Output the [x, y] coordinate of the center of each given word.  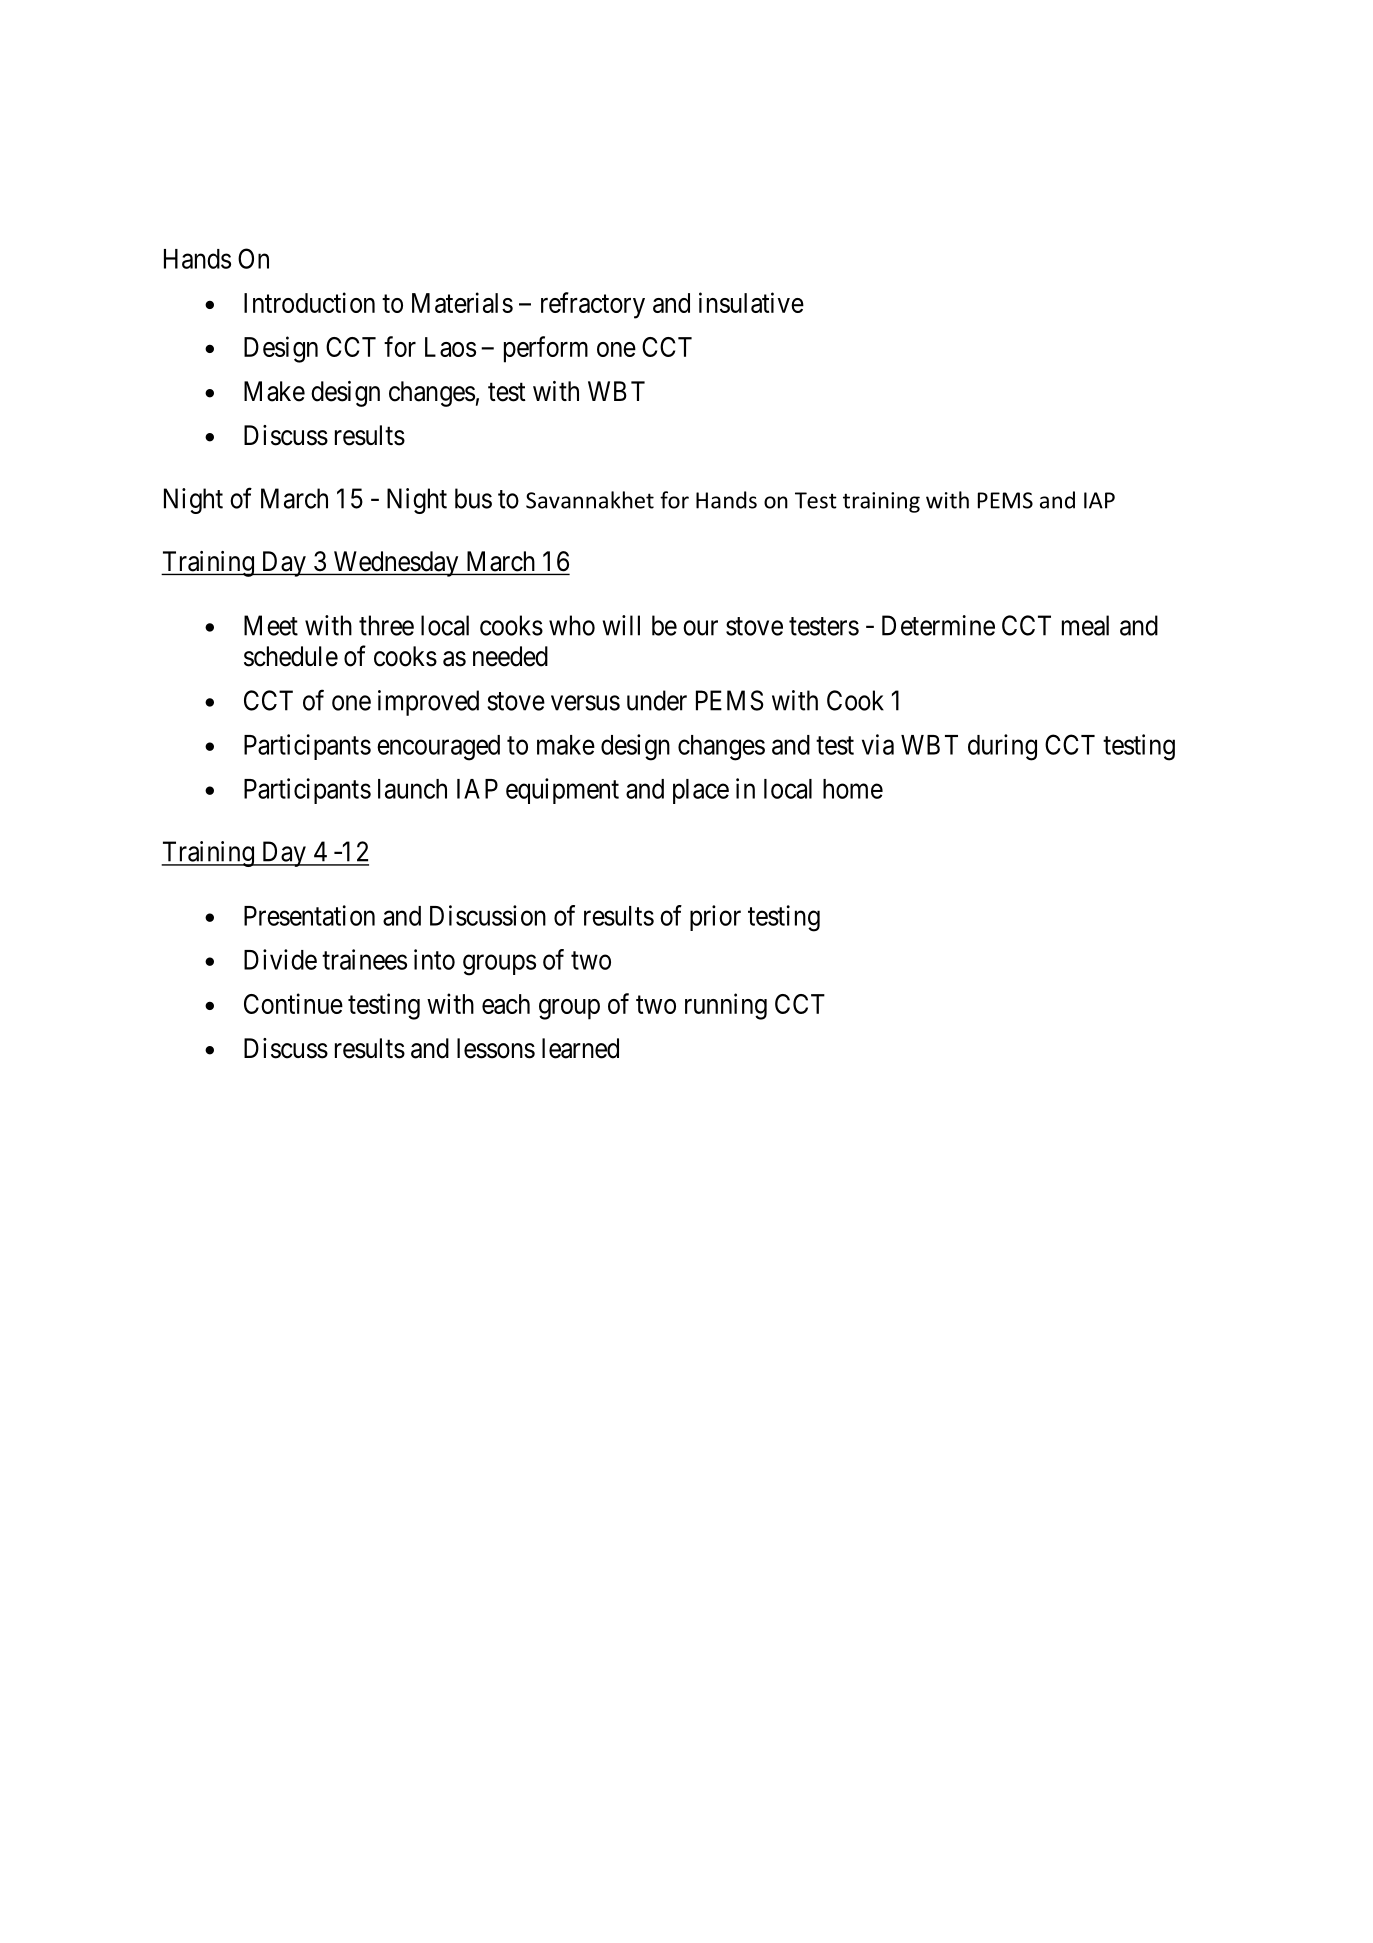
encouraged [438, 748]
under [657, 700]
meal [1085, 625]
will [621, 625]
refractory [593, 305]
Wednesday [396, 564]
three [386, 625]
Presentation [309, 915]
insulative [751, 302]
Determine [938, 625]
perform [546, 349]
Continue [293, 1003]
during [1002, 747]
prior [715, 918]
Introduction [309, 302]
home [853, 789]
